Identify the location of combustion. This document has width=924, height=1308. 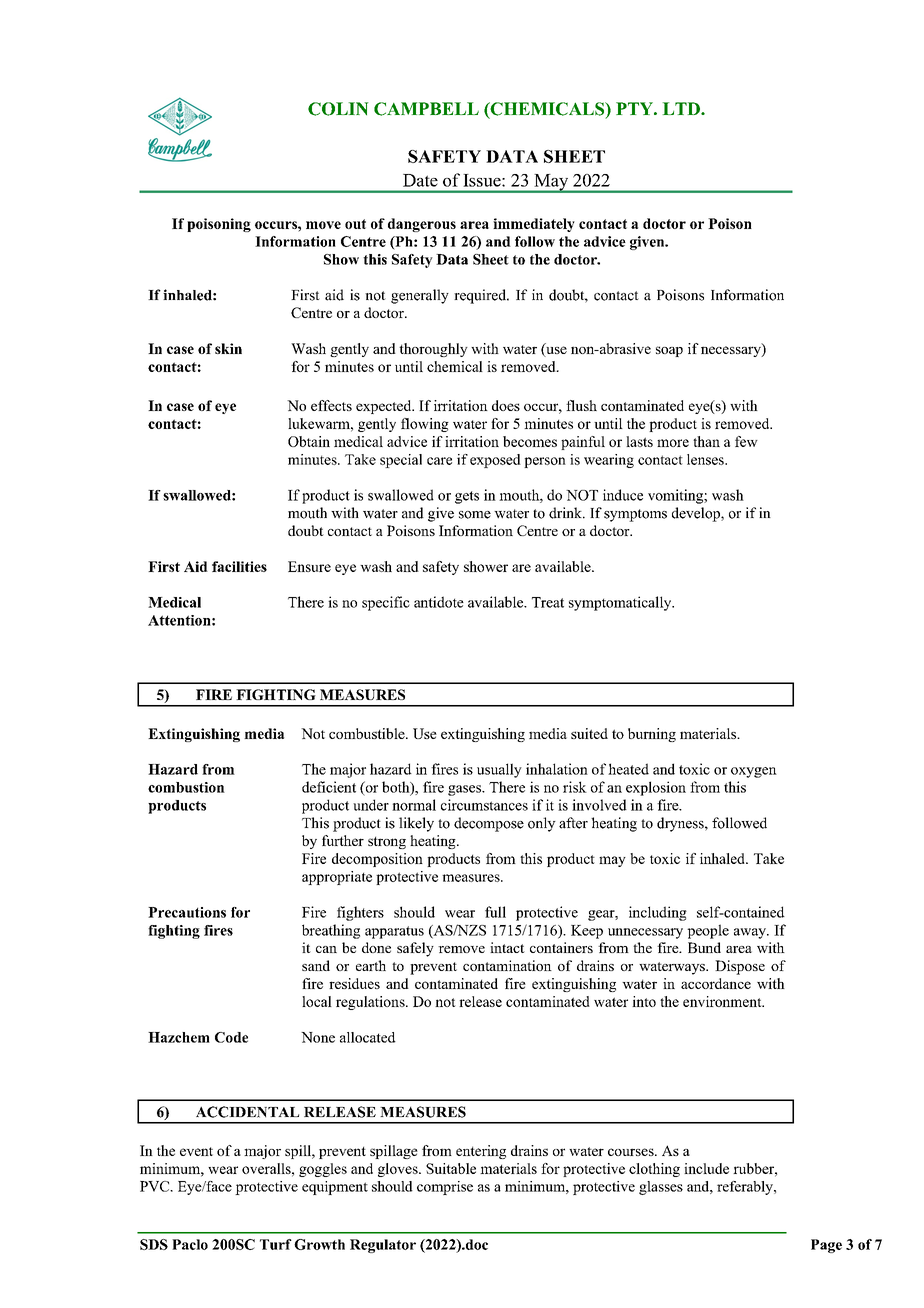
(186, 787).
